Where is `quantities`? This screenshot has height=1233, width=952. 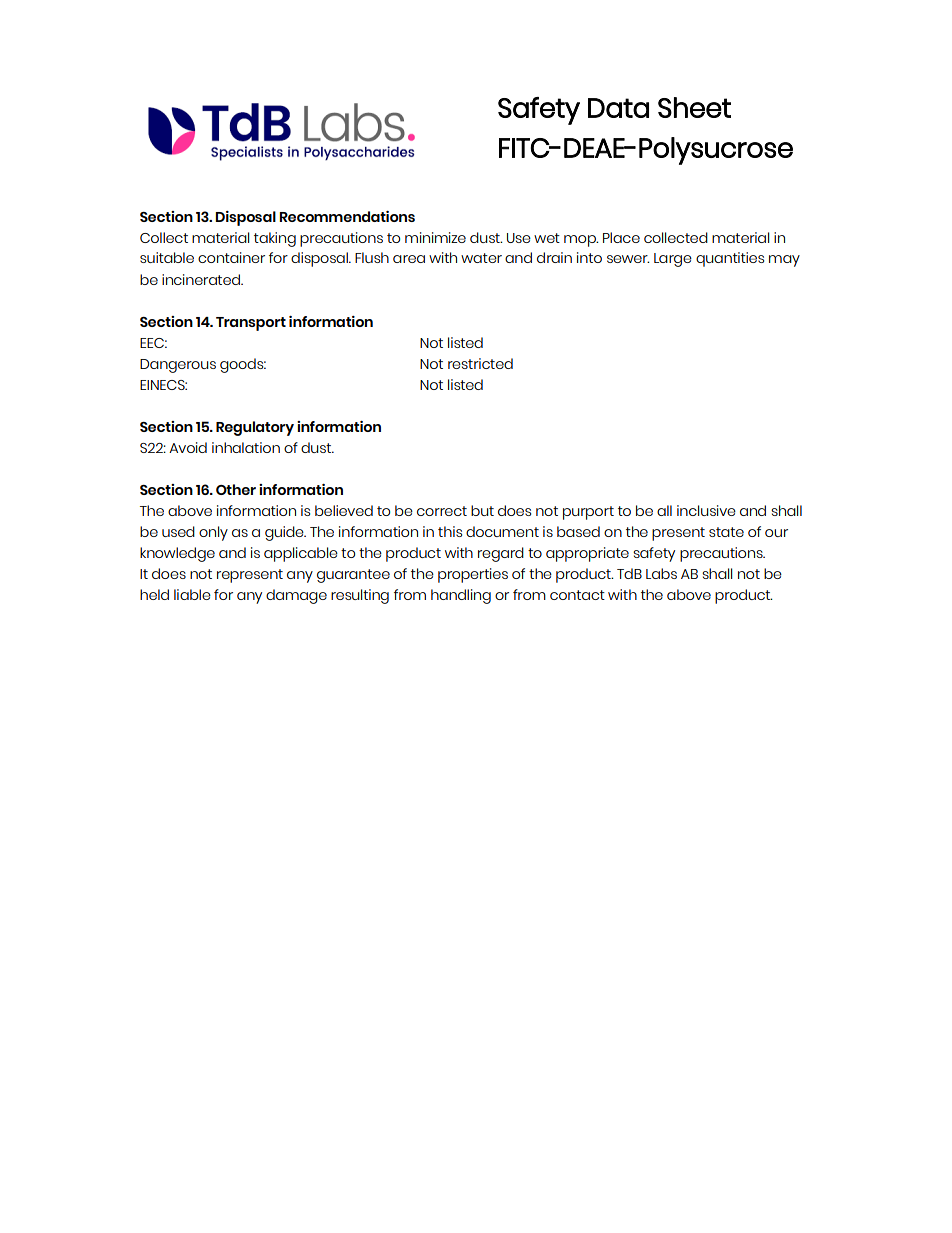
quantities is located at coordinates (730, 259).
